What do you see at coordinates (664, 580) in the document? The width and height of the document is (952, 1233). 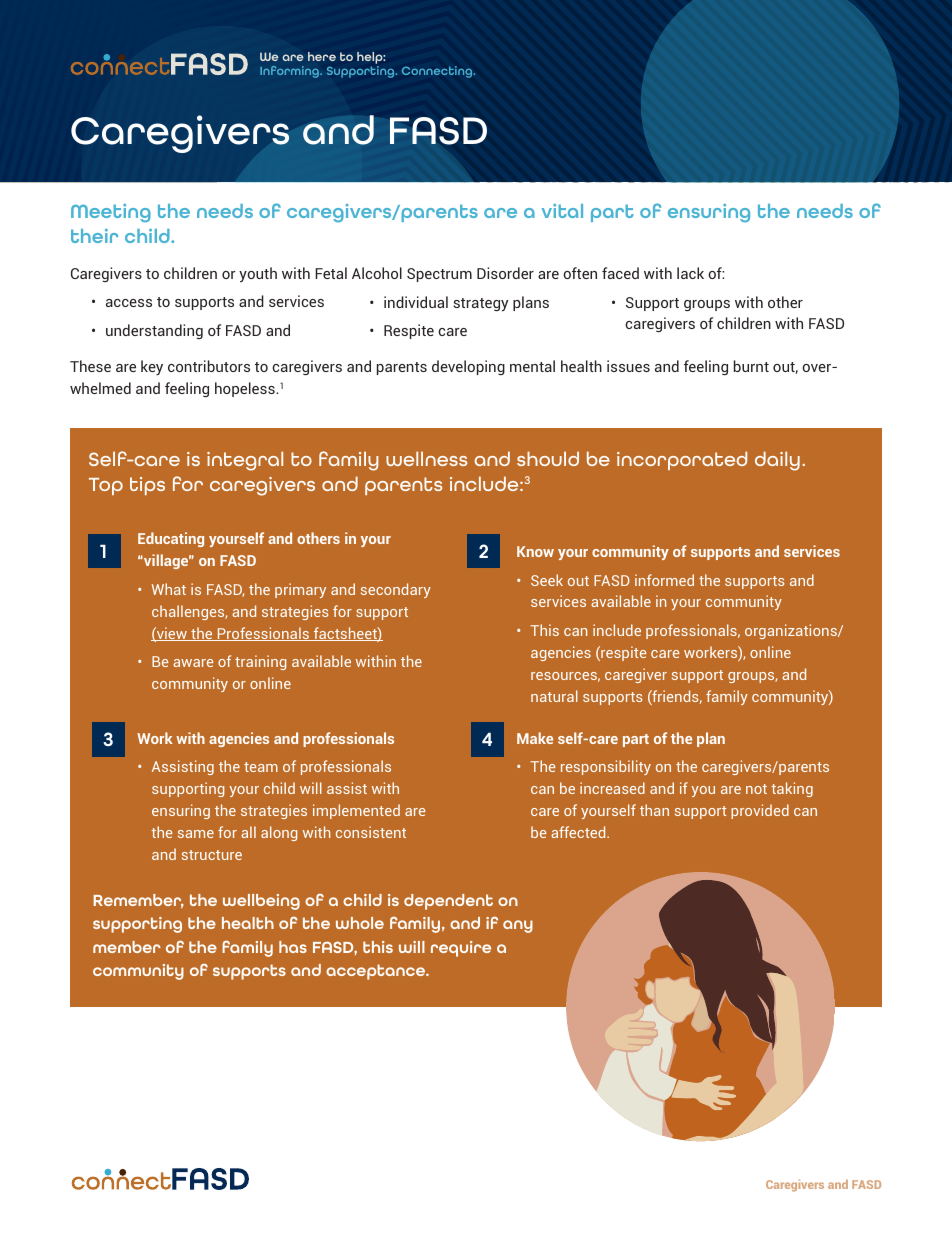 I see `informed` at bounding box center [664, 580].
